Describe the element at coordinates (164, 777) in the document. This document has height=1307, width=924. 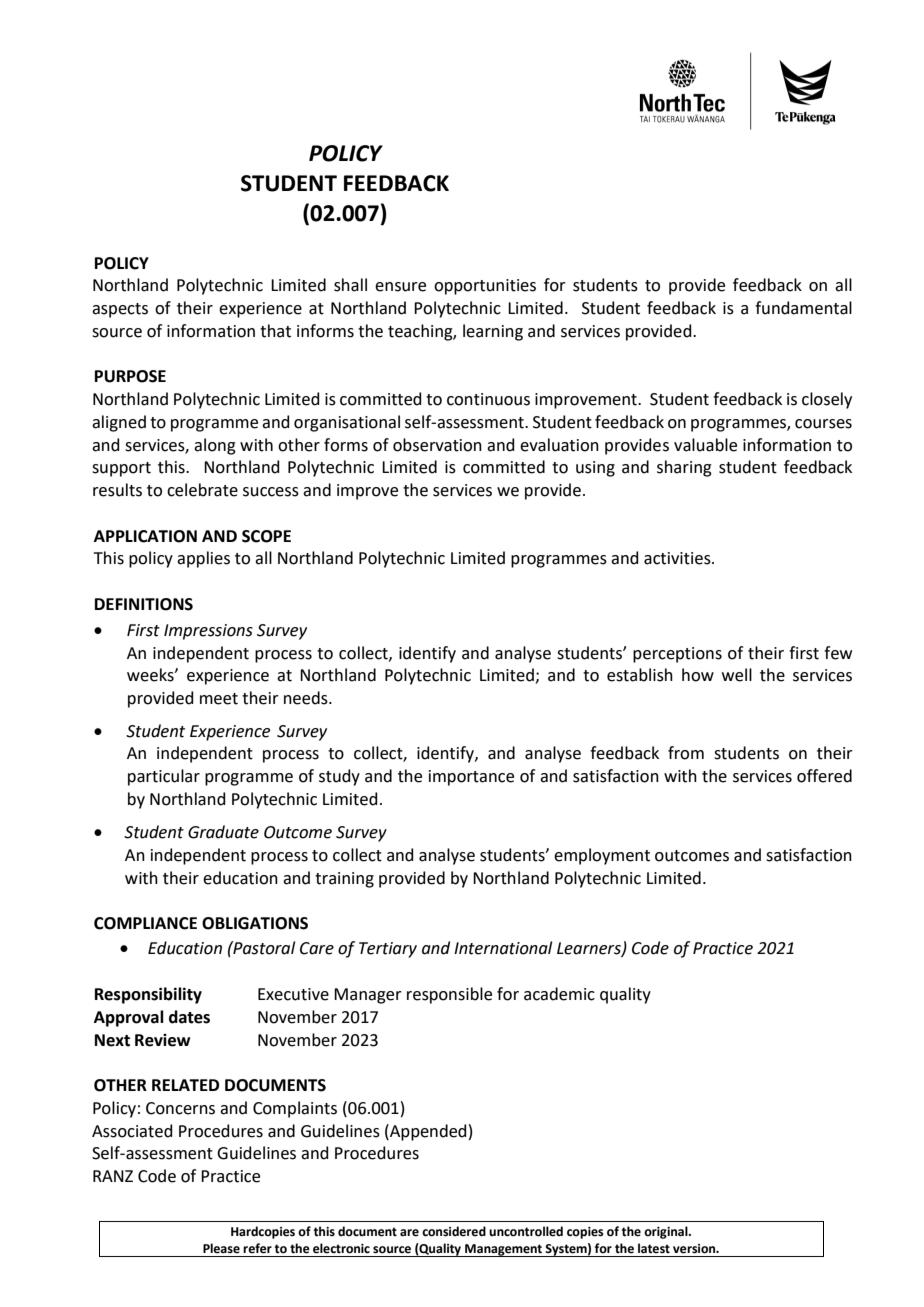
I see `particular` at that location.
